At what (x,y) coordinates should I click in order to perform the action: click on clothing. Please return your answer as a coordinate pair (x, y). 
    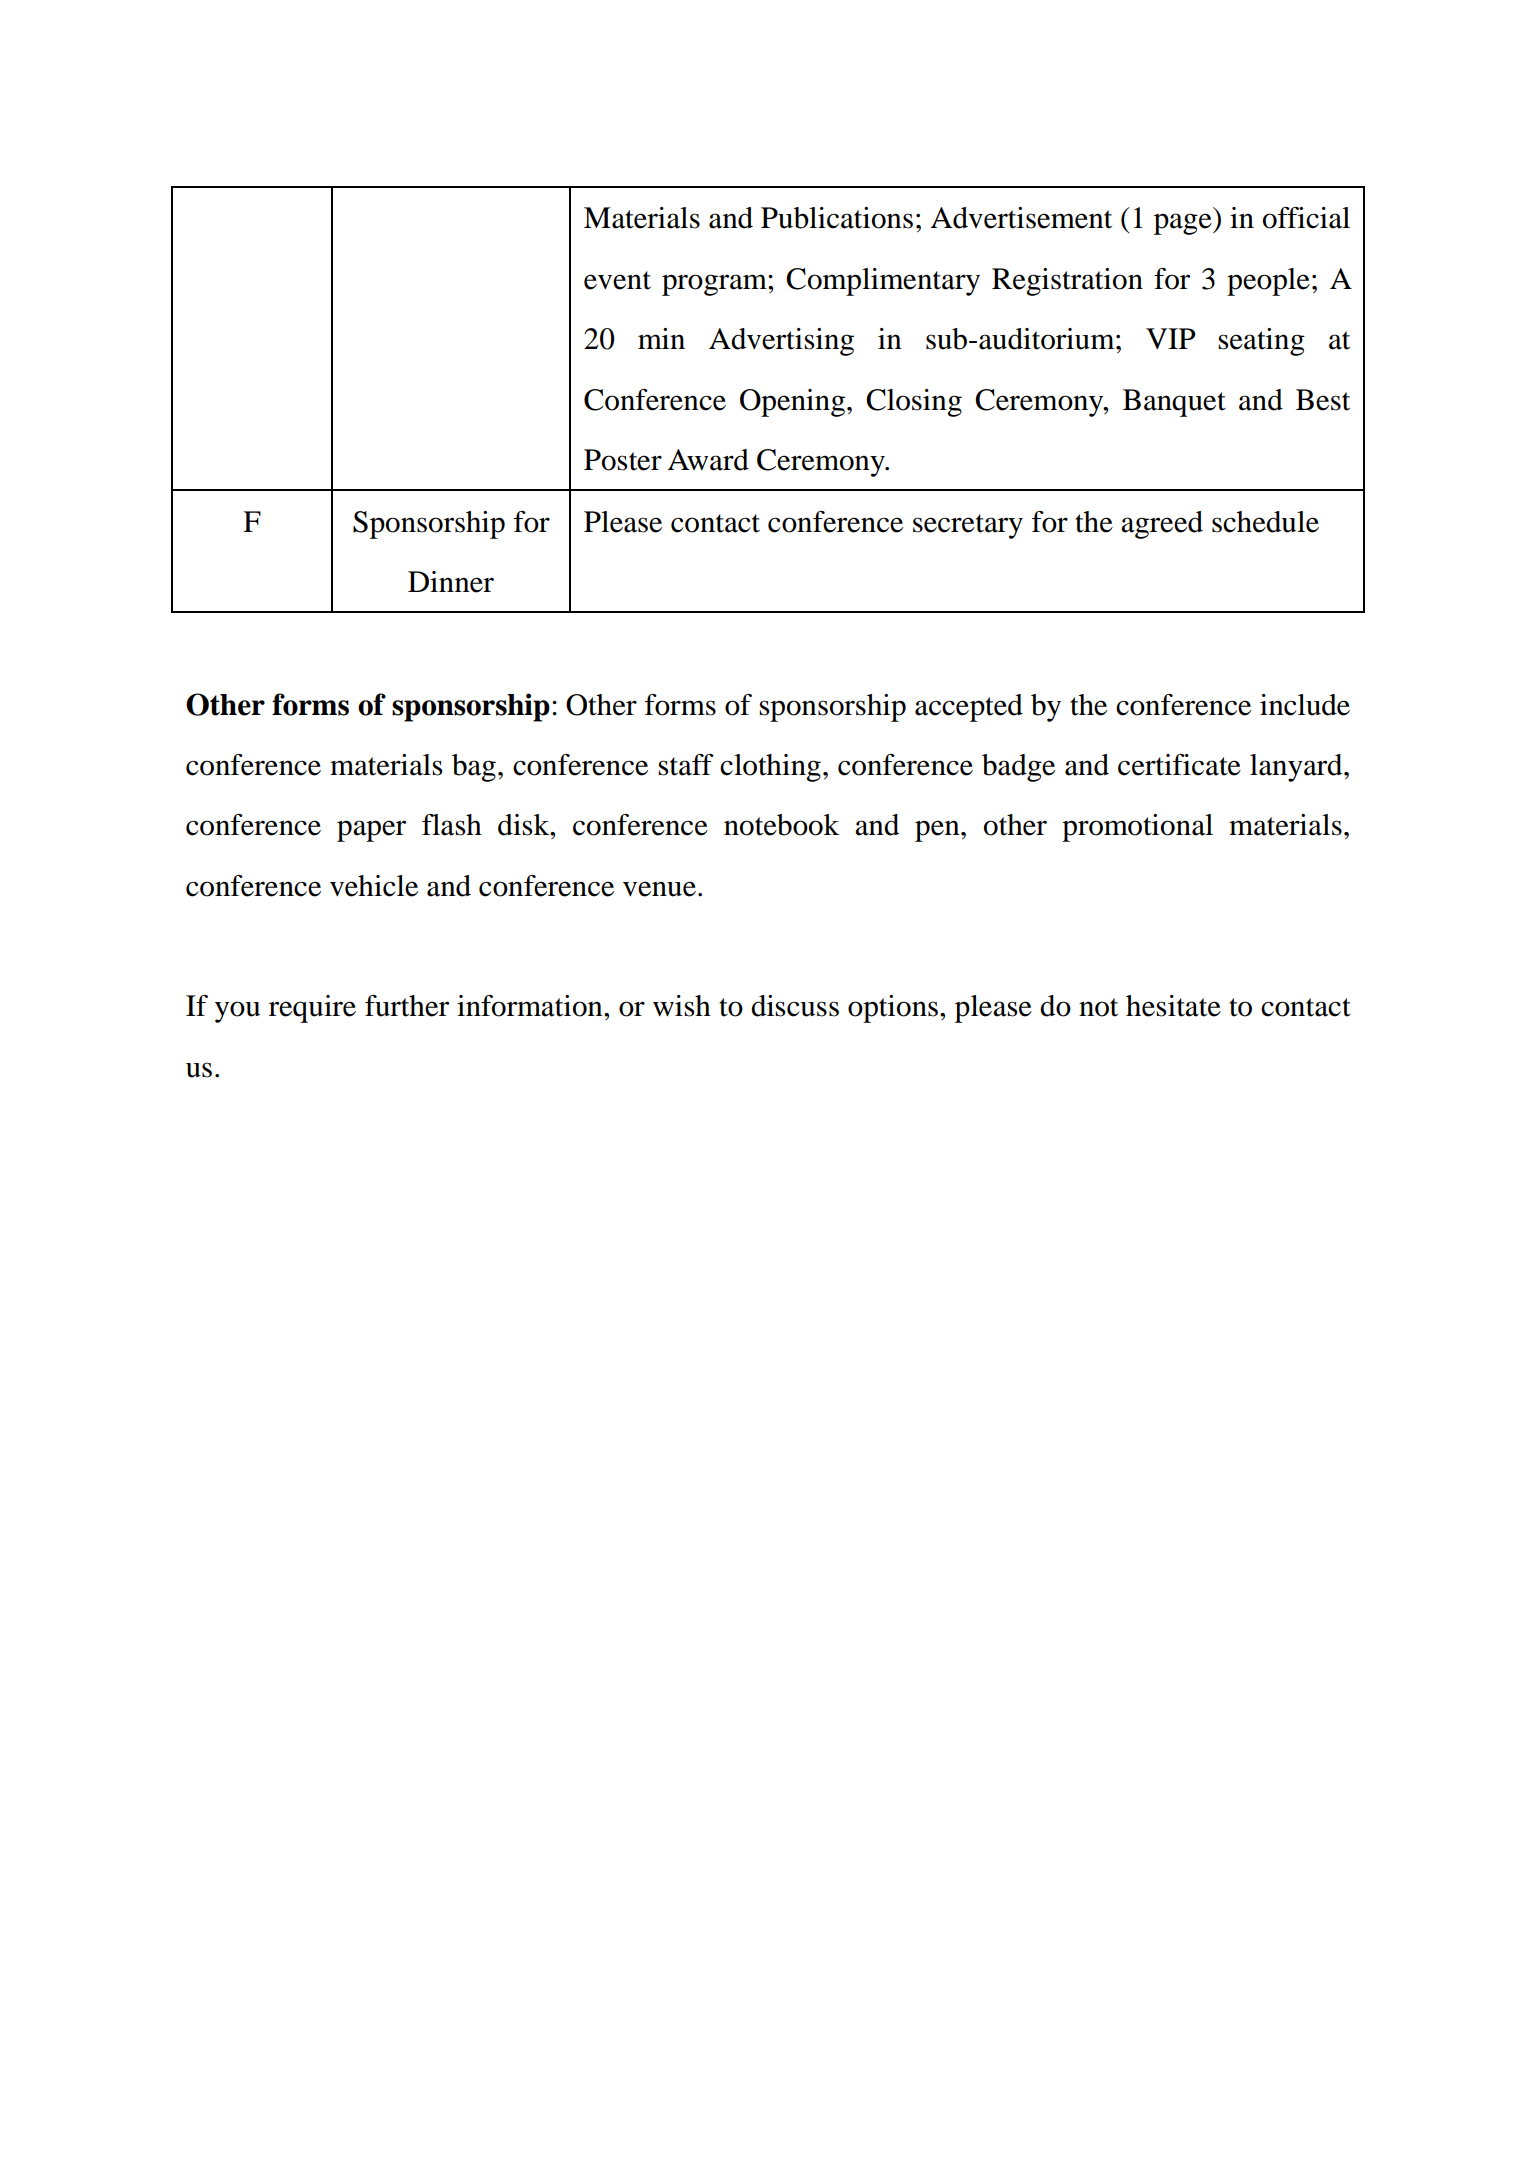
    Looking at the image, I should click on (770, 768).
